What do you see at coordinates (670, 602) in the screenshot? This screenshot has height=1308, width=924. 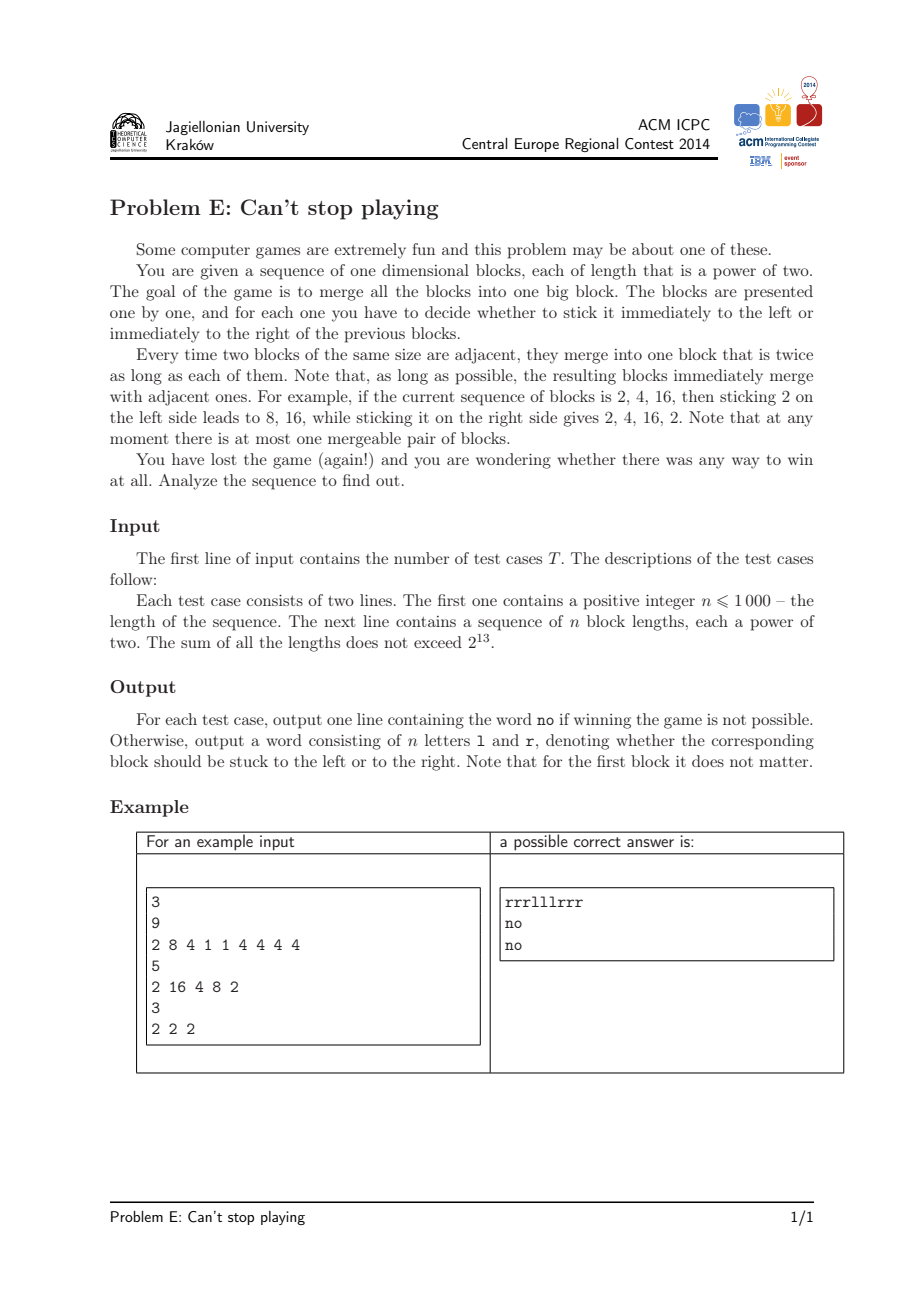 I see `integer` at bounding box center [670, 602].
